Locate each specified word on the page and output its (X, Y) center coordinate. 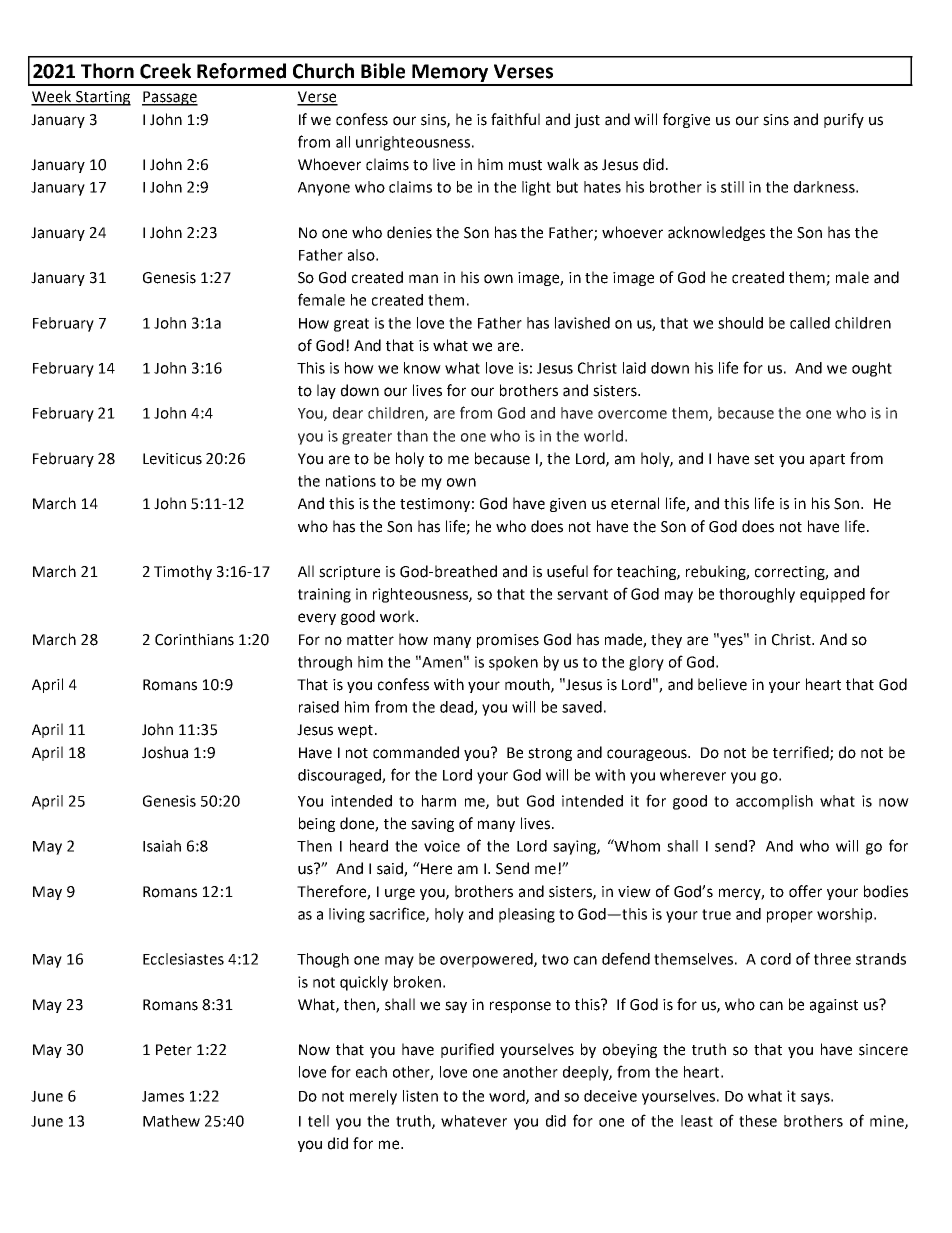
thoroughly (757, 595)
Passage (170, 98)
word (508, 1097)
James (163, 1096)
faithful (515, 119)
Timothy (183, 572)
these (758, 1121)
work (398, 616)
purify (844, 120)
